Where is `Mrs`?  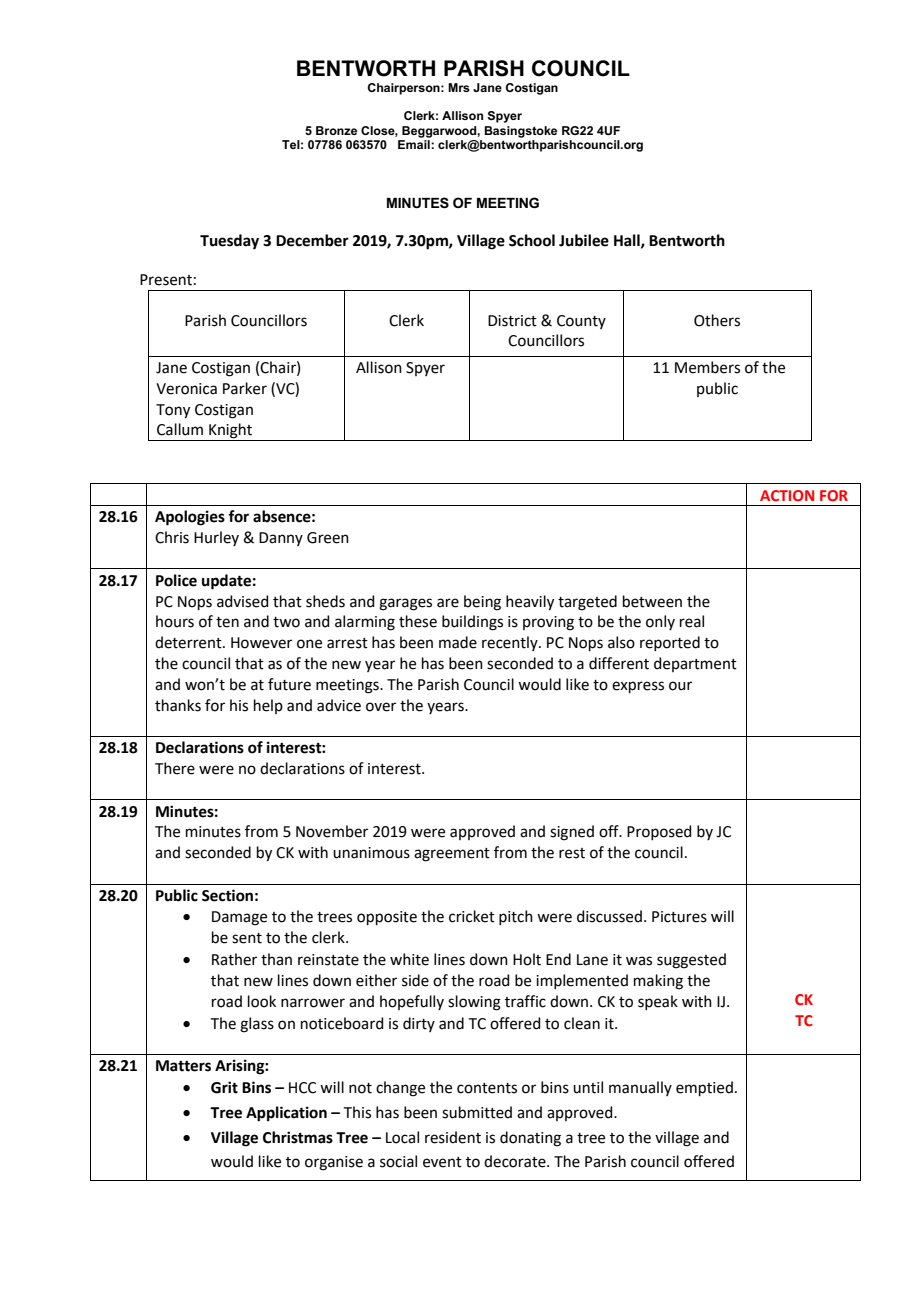 Mrs is located at coordinates (459, 87).
